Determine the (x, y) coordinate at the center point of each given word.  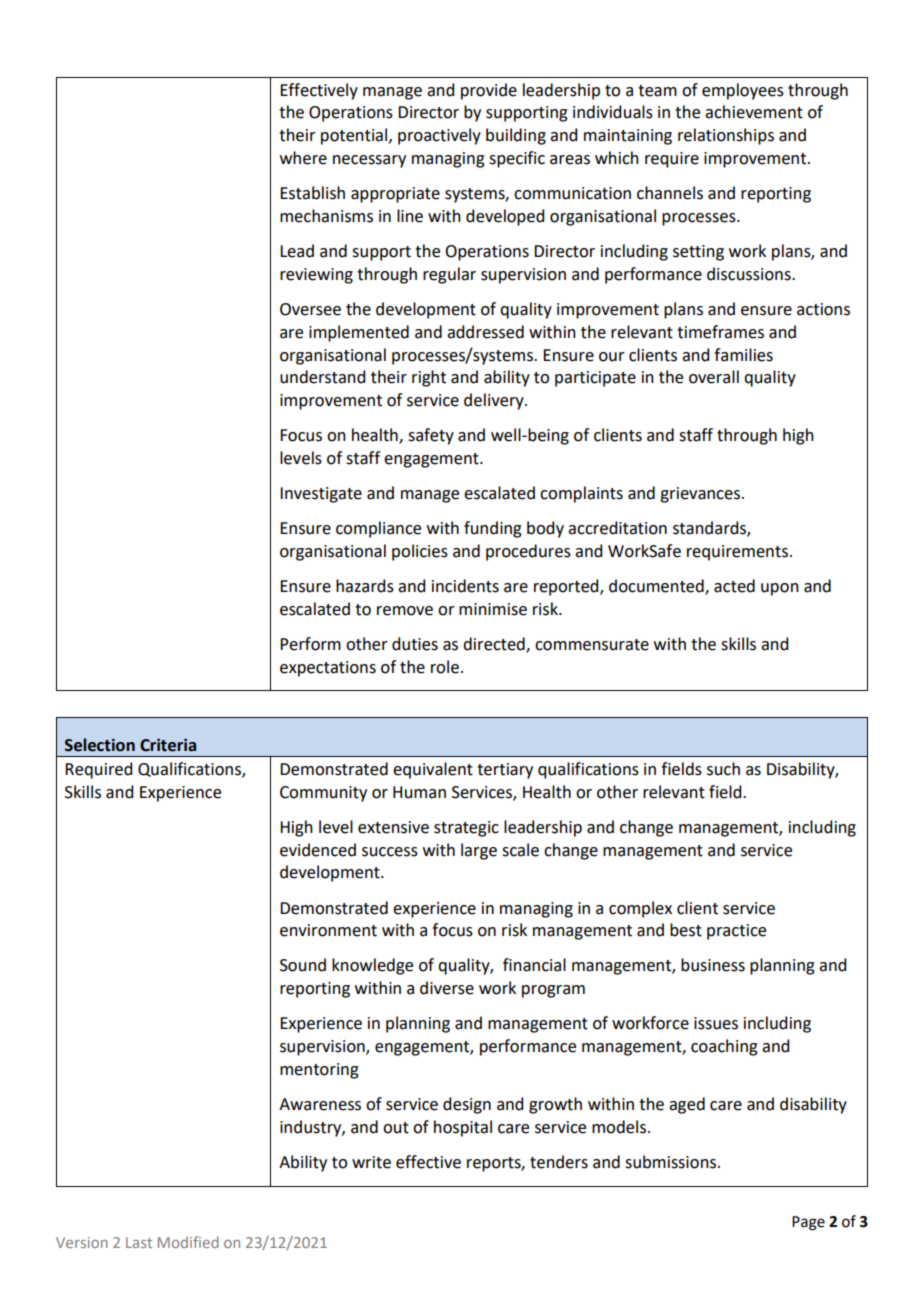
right (429, 378)
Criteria (168, 745)
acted (734, 586)
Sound (303, 965)
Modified (188, 1242)
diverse (447, 988)
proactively (439, 136)
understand (322, 377)
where (303, 158)
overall (714, 377)
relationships (726, 136)
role (445, 667)
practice (736, 932)
